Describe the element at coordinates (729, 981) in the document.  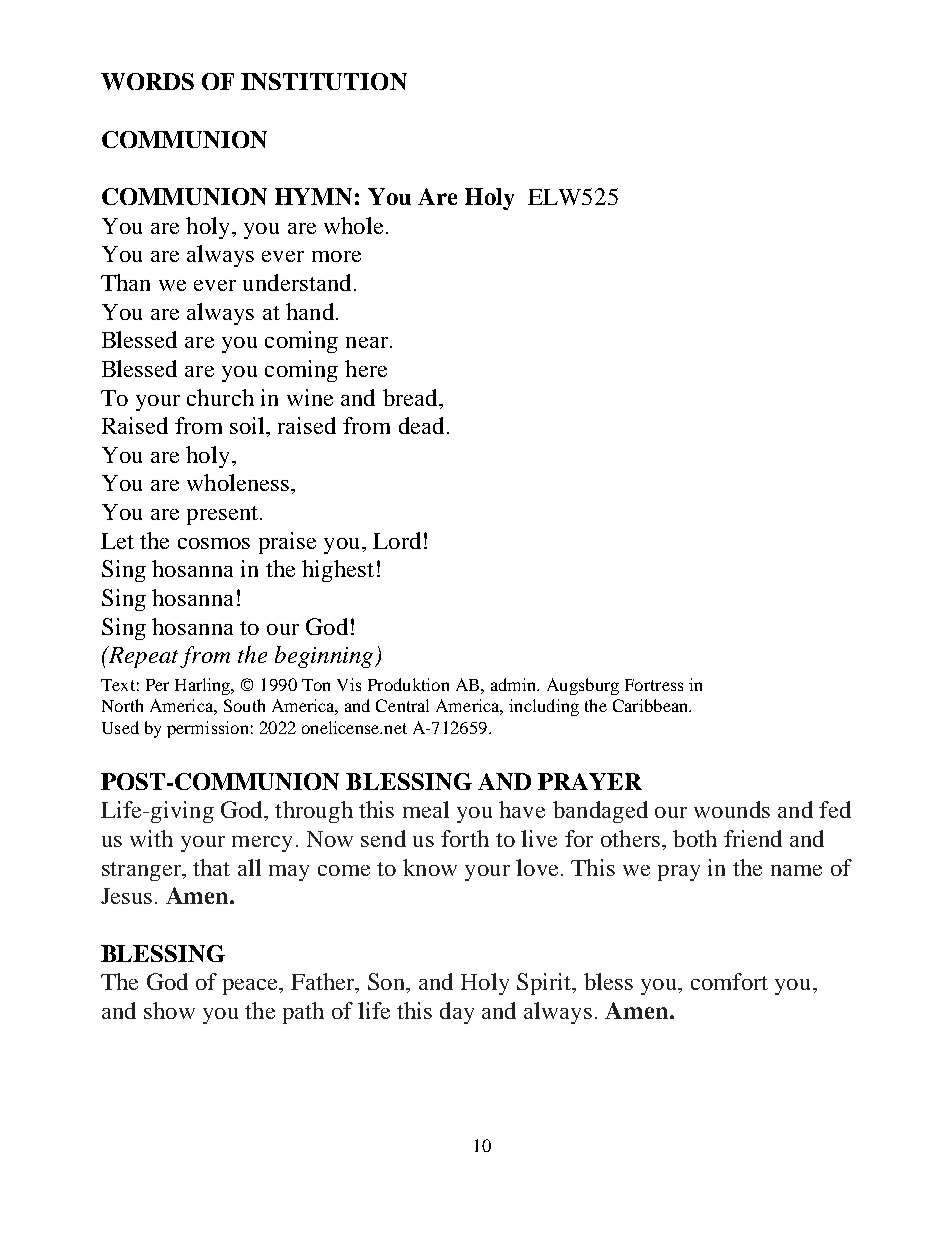
I see `comfort` at that location.
